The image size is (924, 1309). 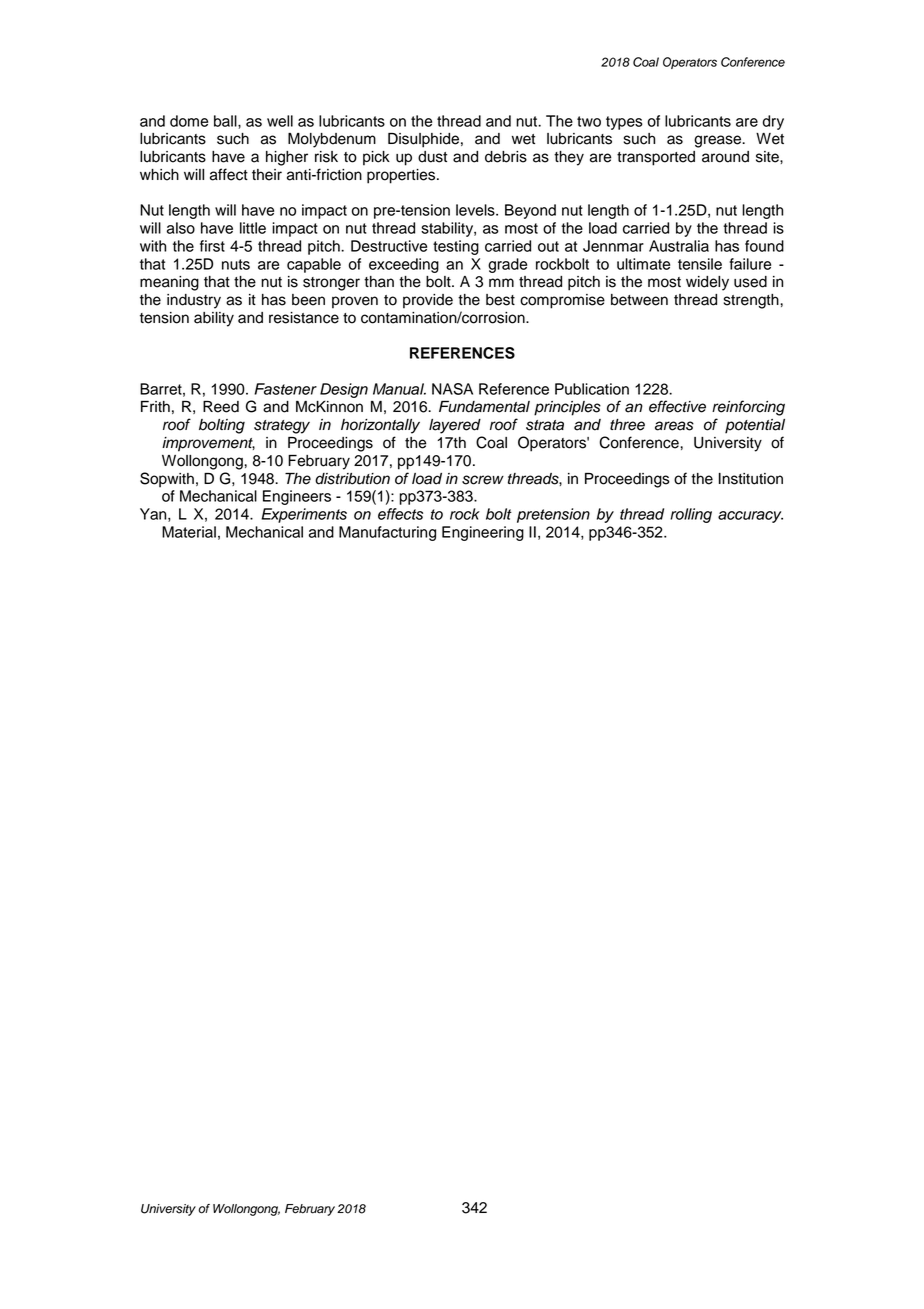 I want to click on effective, so click(x=677, y=406).
